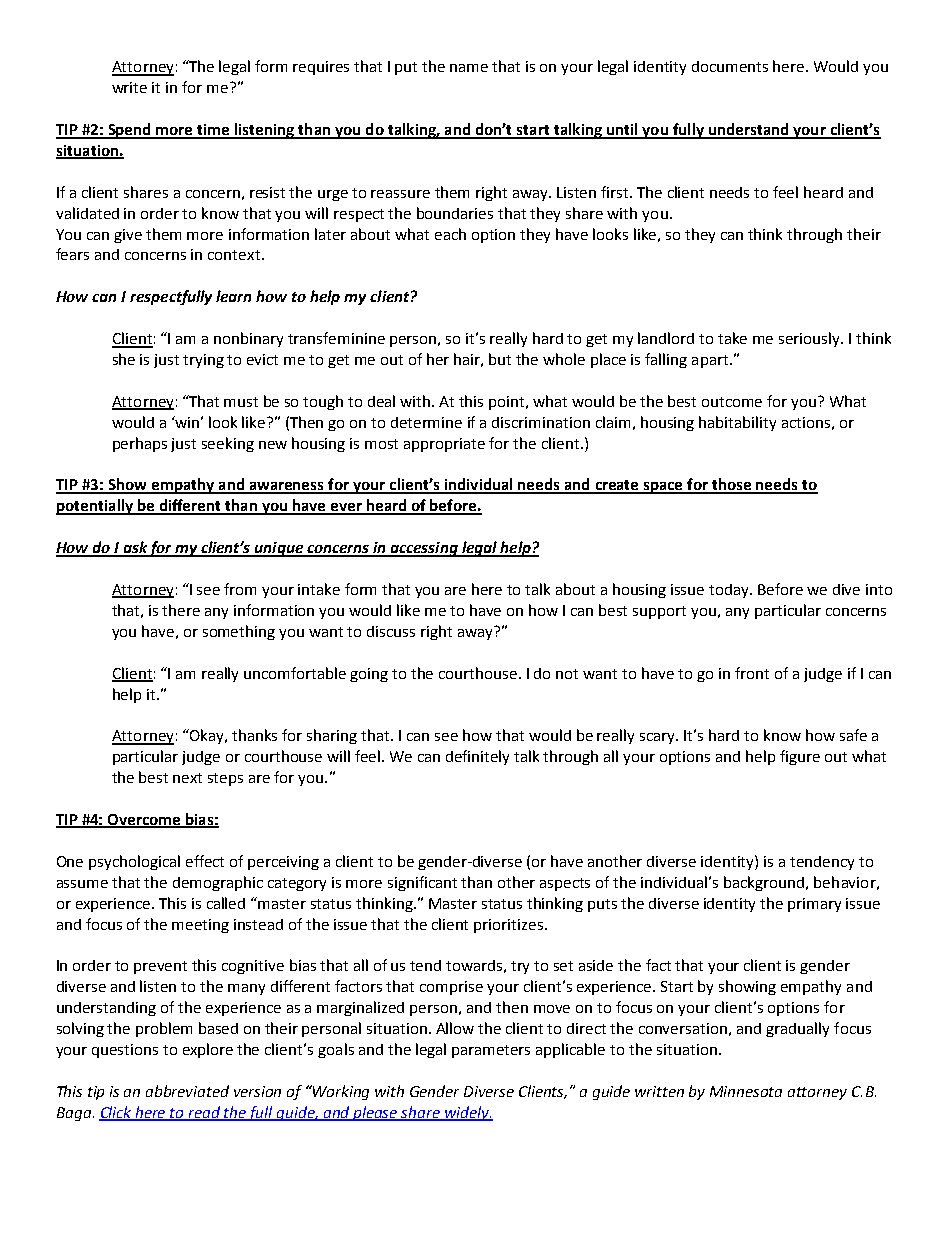  What do you see at coordinates (144, 821) in the screenshot?
I see `Overcome` at bounding box center [144, 821].
